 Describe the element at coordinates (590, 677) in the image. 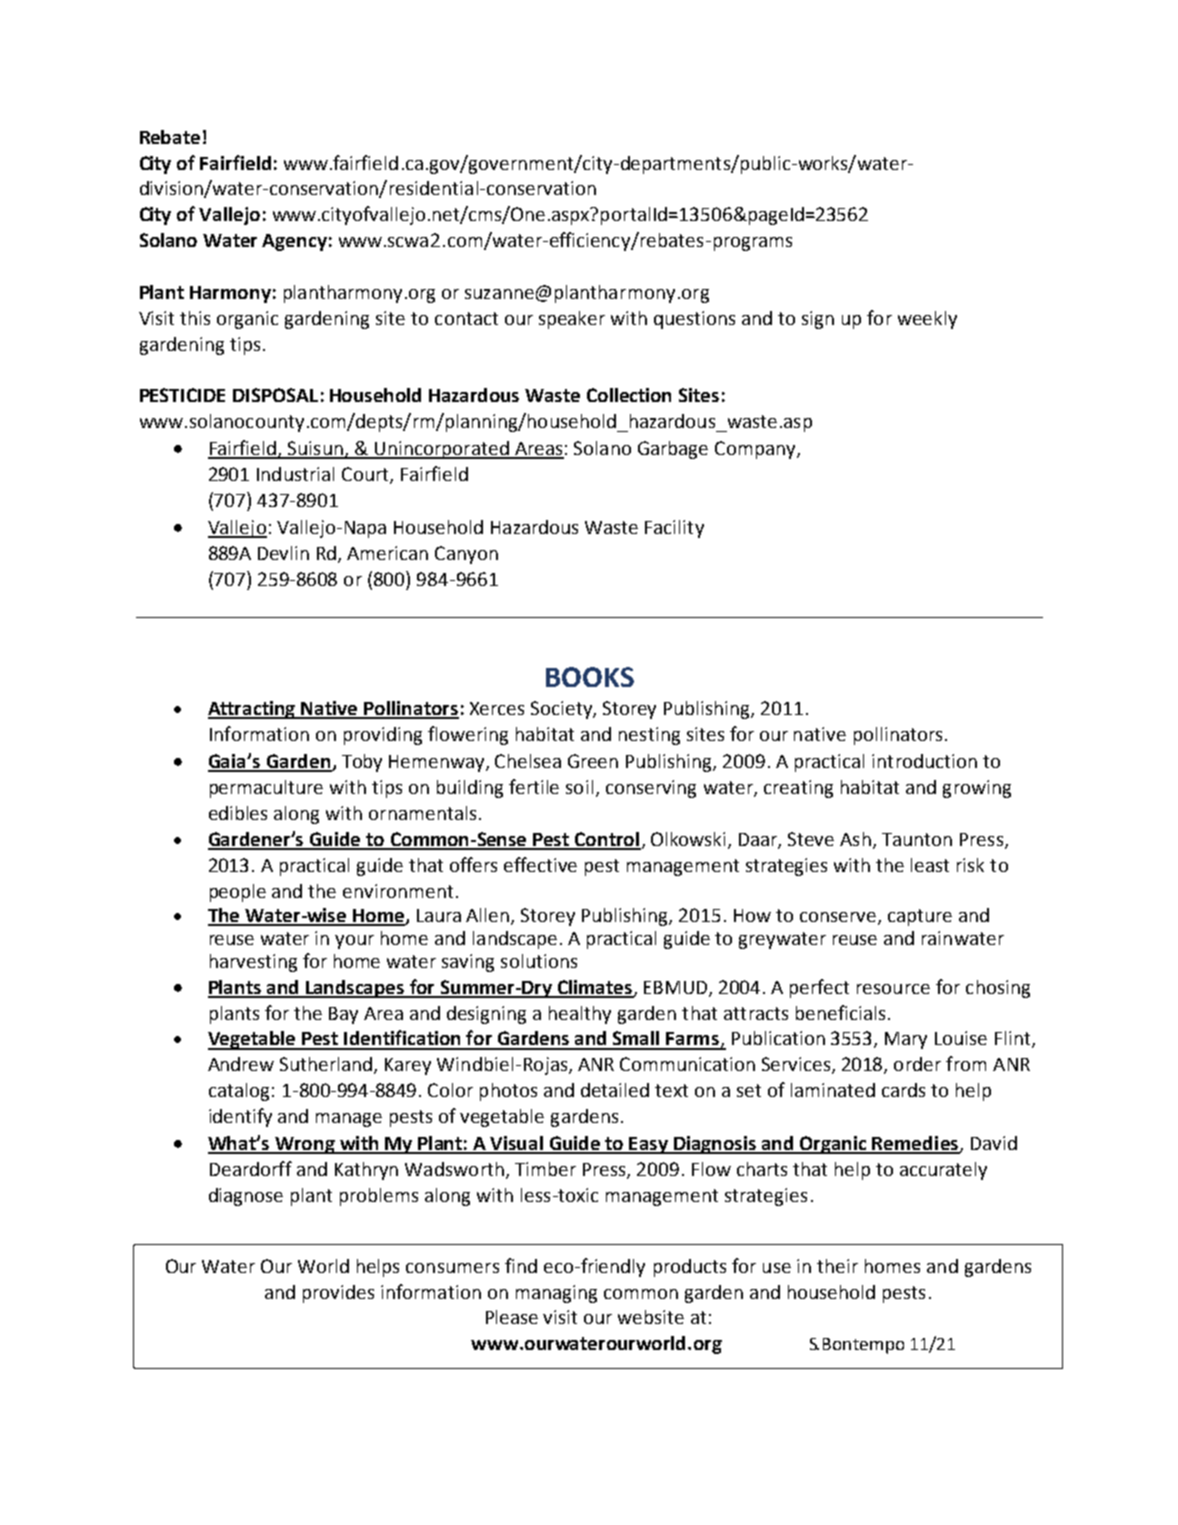

I see `BOOKS` at that location.
